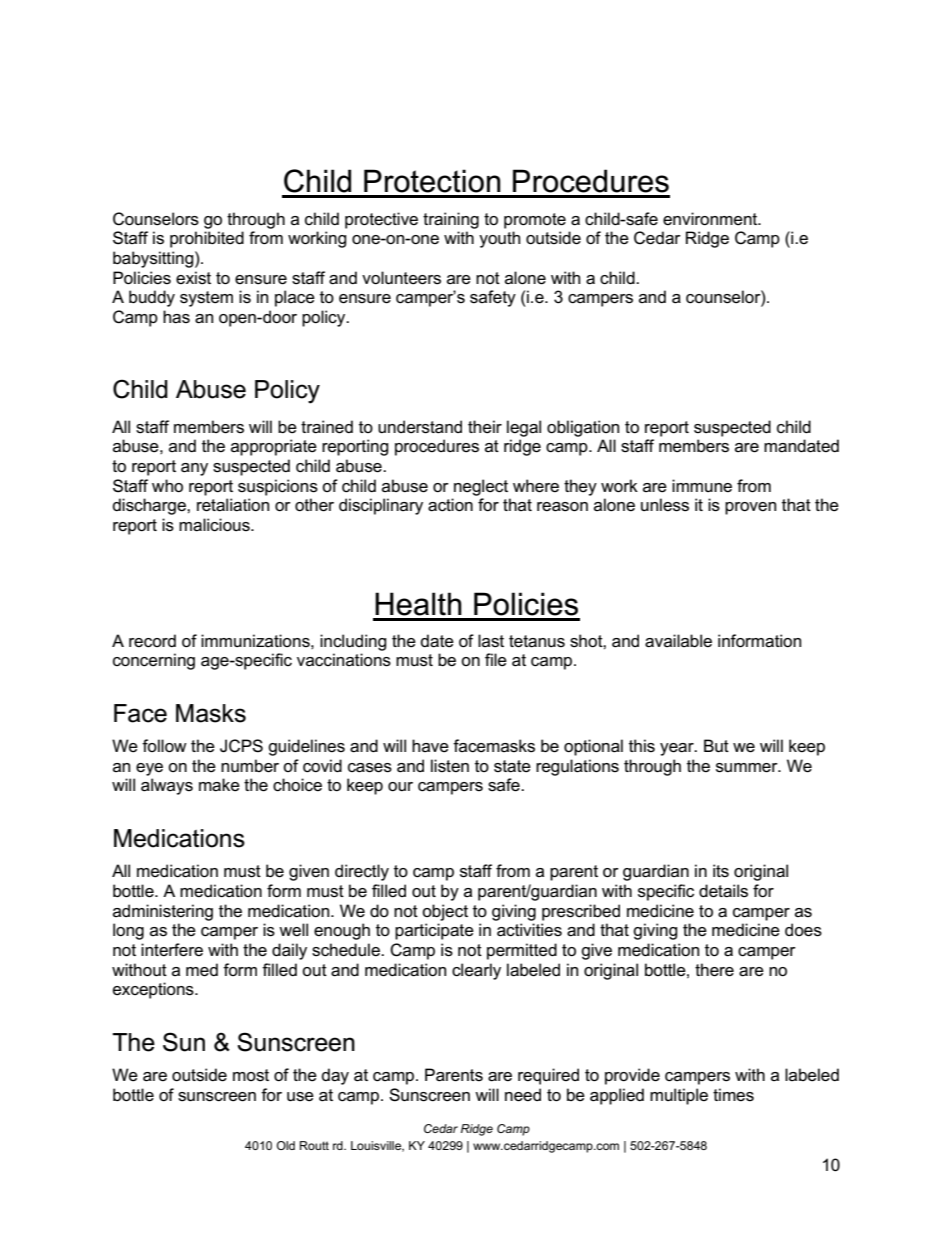 The height and width of the page is (1233, 952). I want to click on malicious, so click(215, 525).
